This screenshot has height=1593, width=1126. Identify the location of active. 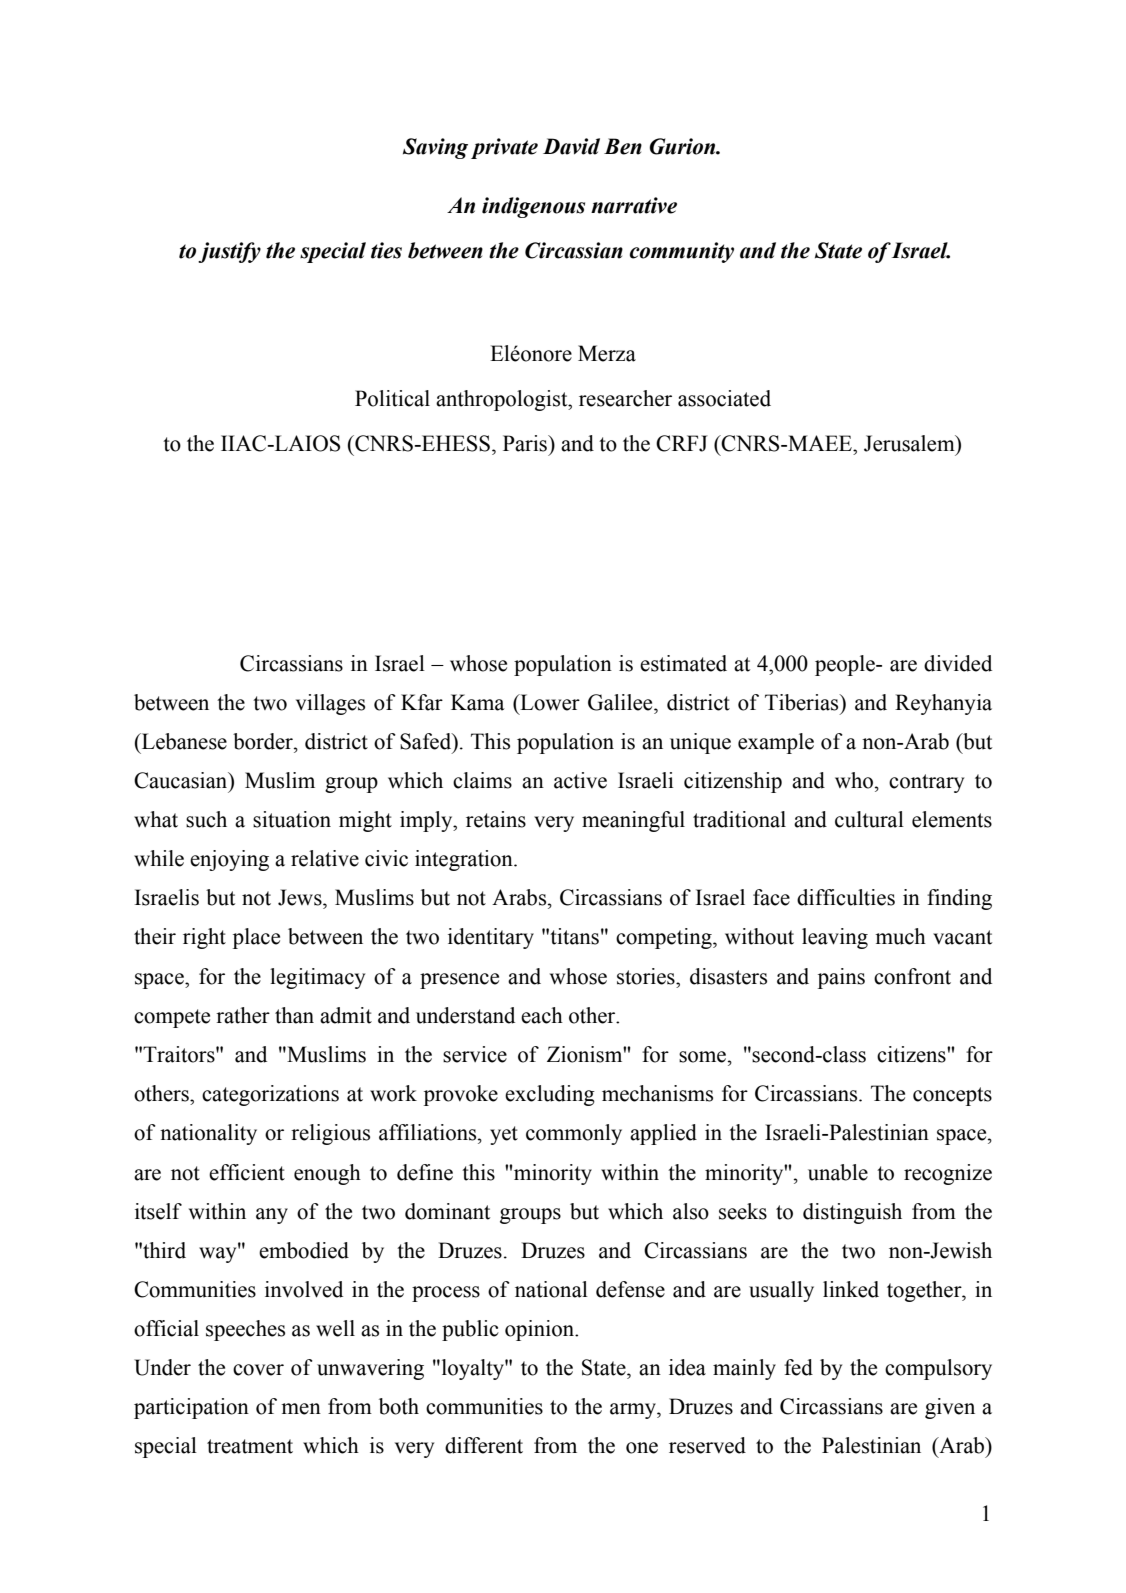
(580, 780).
